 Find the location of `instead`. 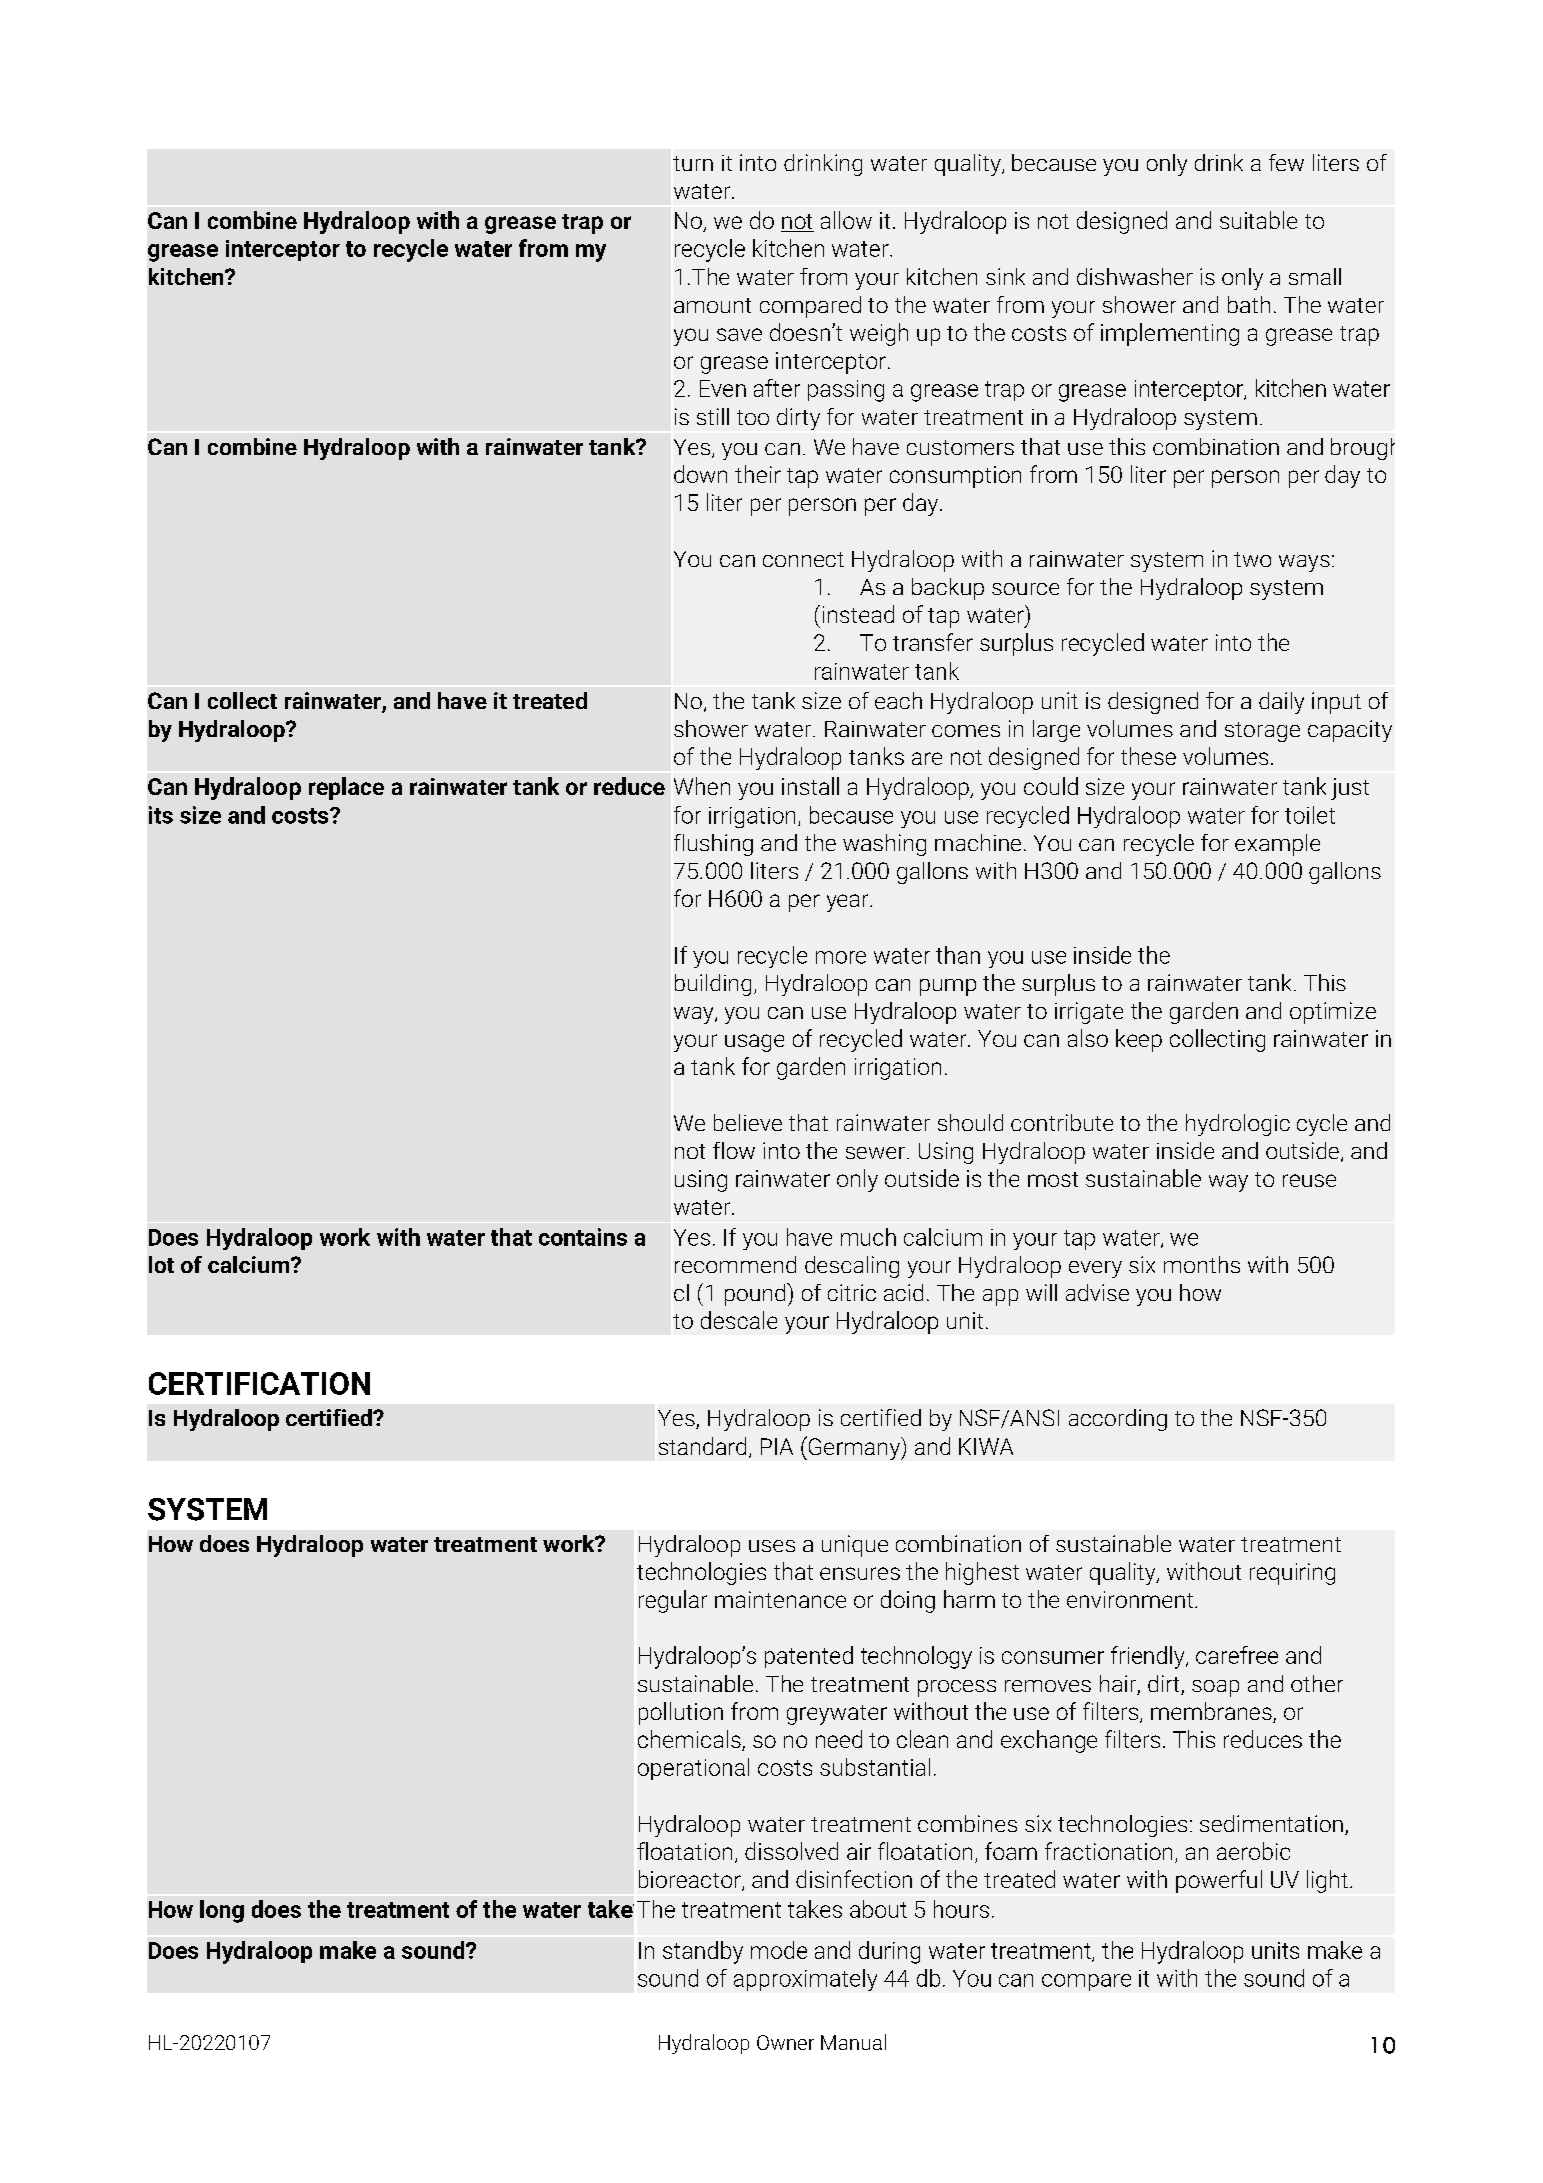

instead is located at coordinates (858, 614).
